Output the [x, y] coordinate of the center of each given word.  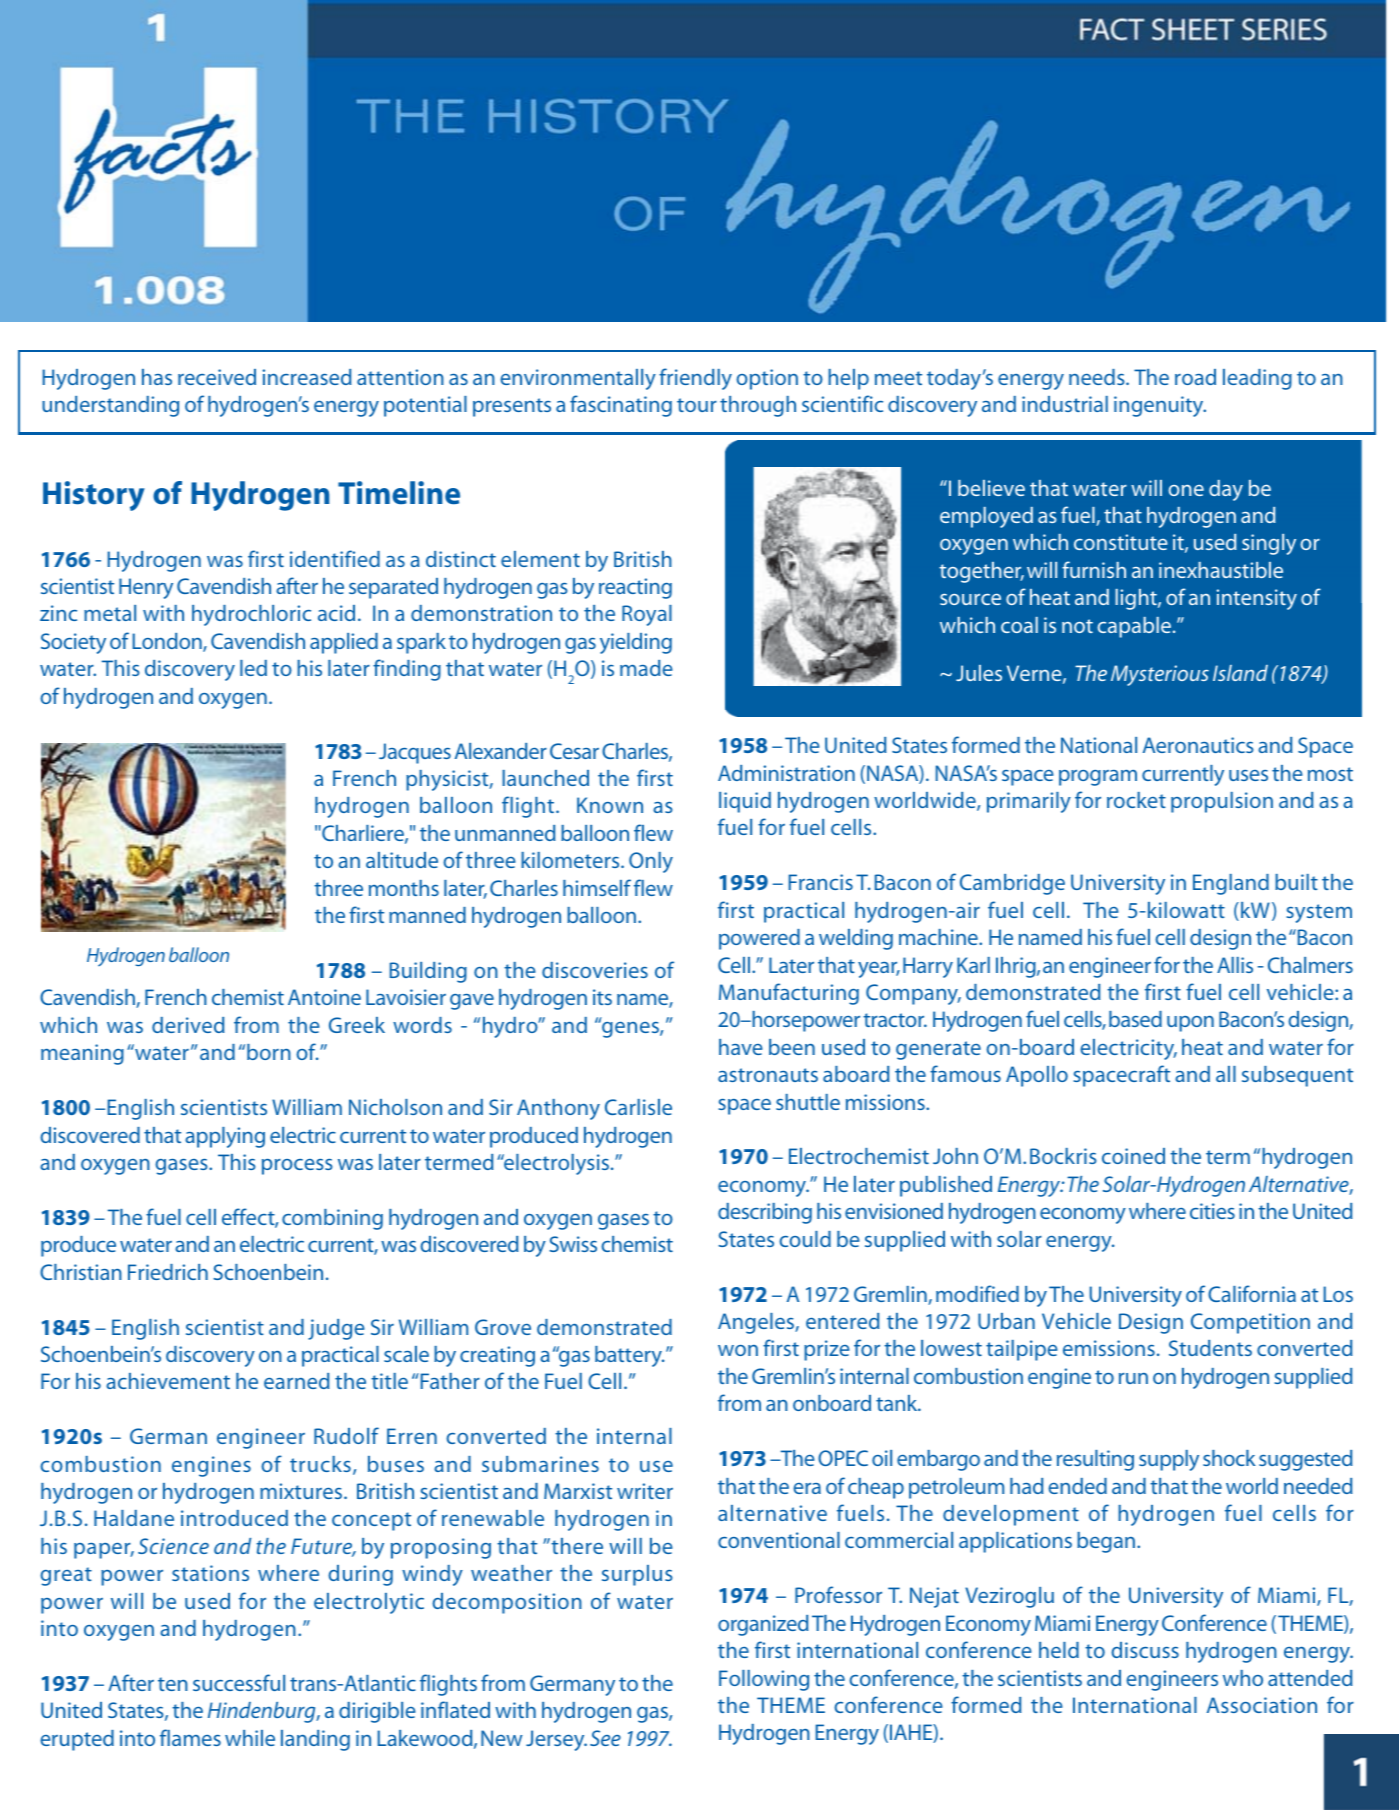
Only [651, 862]
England [1231, 884]
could [805, 1239]
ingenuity [1160, 406]
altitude [402, 860]
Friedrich [168, 1272]
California [1252, 1293]
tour [697, 405]
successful [239, 1682]
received [217, 377]
